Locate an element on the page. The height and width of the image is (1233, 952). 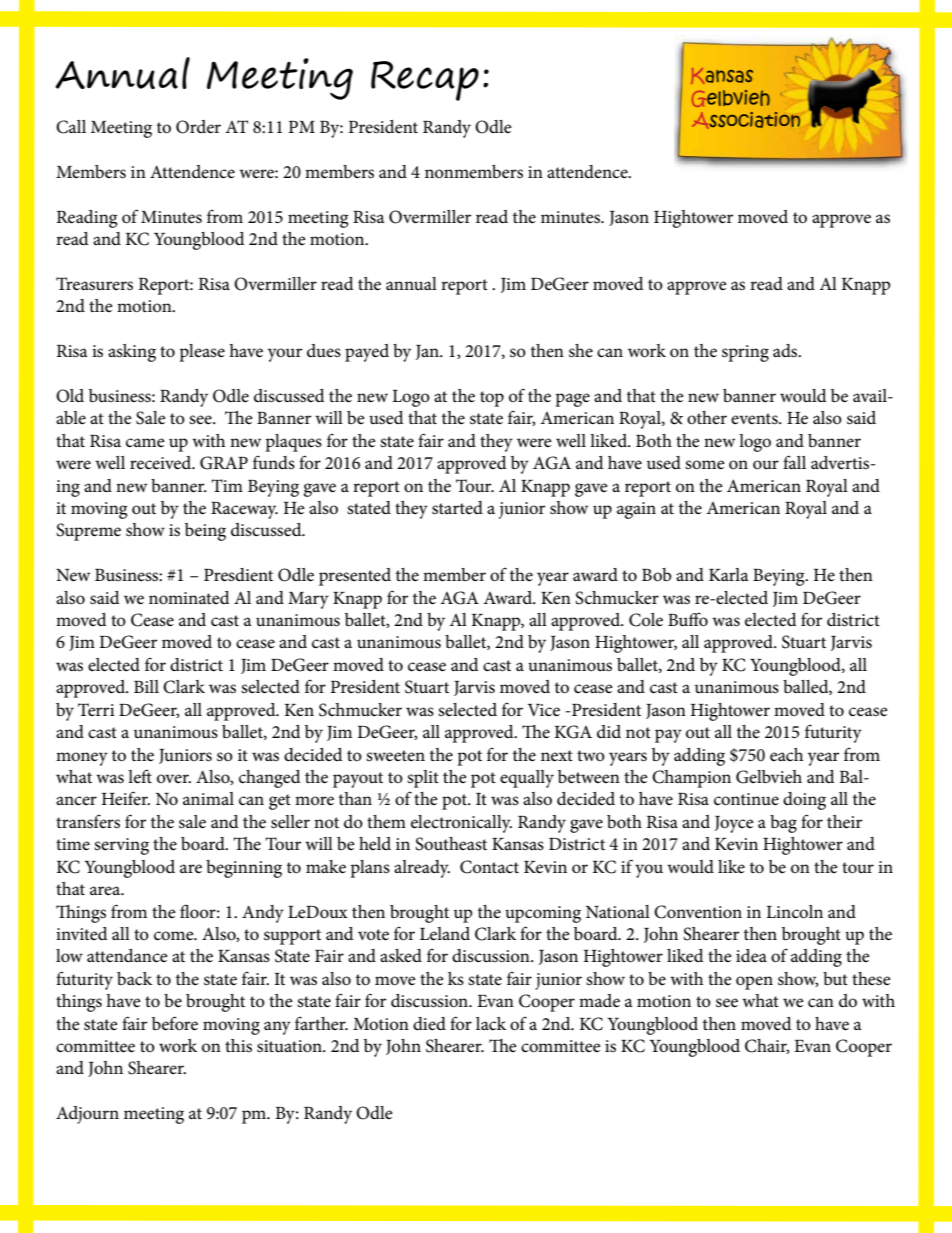
Recap is located at coordinates (425, 81).
